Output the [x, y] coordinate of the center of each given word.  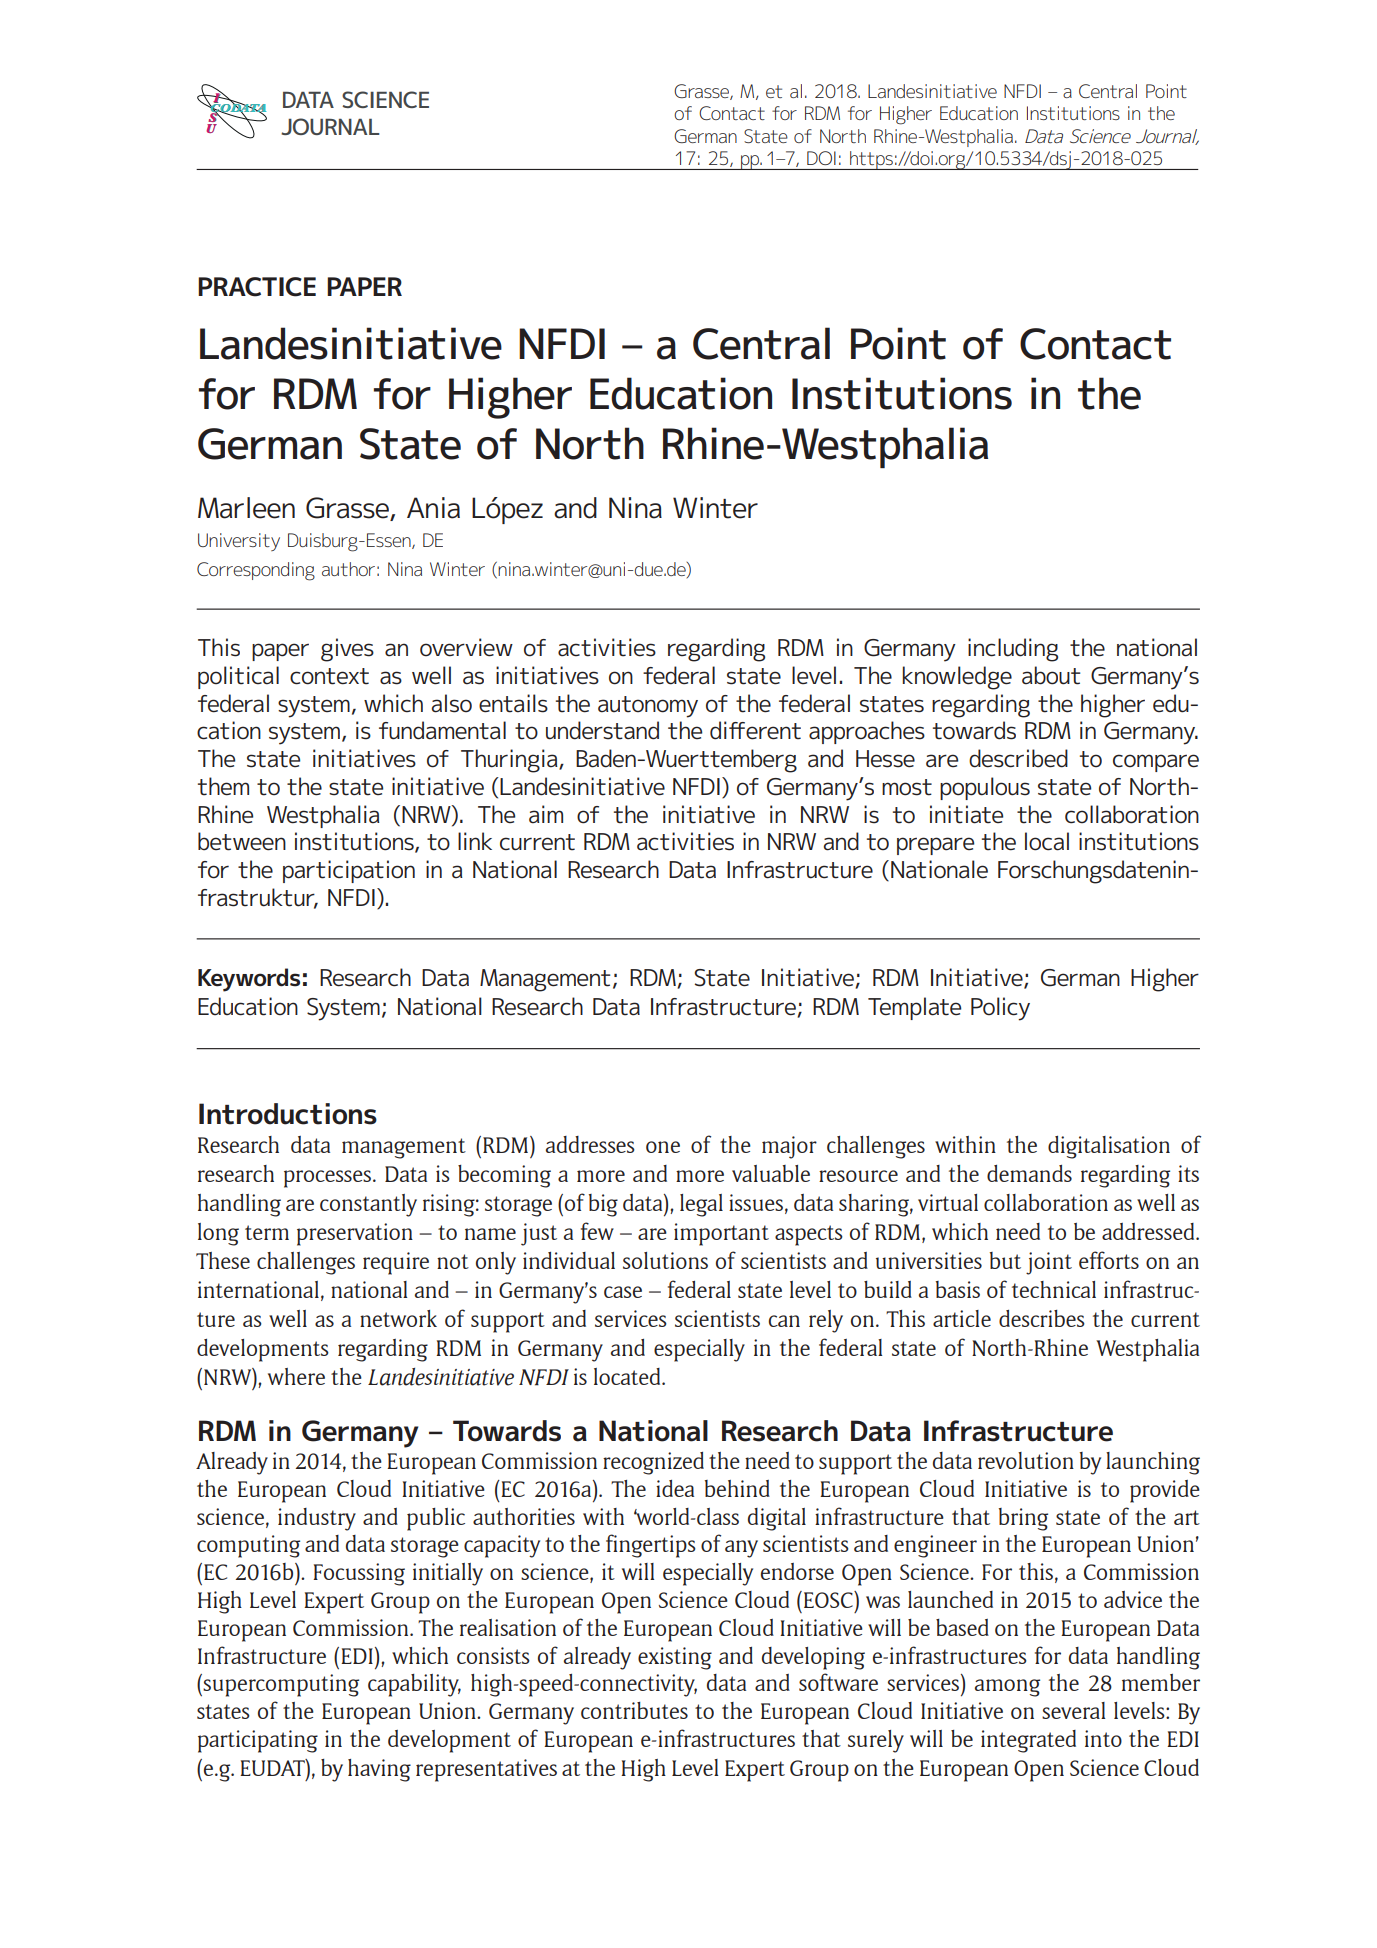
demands [1029, 1173]
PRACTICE [257, 287]
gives [347, 650]
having [379, 1770]
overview [466, 647]
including [1013, 650]
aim [546, 814]
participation [349, 871]
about [1051, 675]
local [1047, 841]
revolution [1026, 1460]
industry [317, 1519]
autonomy [648, 707]
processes [329, 1179]
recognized [653, 1463]
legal [701, 1205]
